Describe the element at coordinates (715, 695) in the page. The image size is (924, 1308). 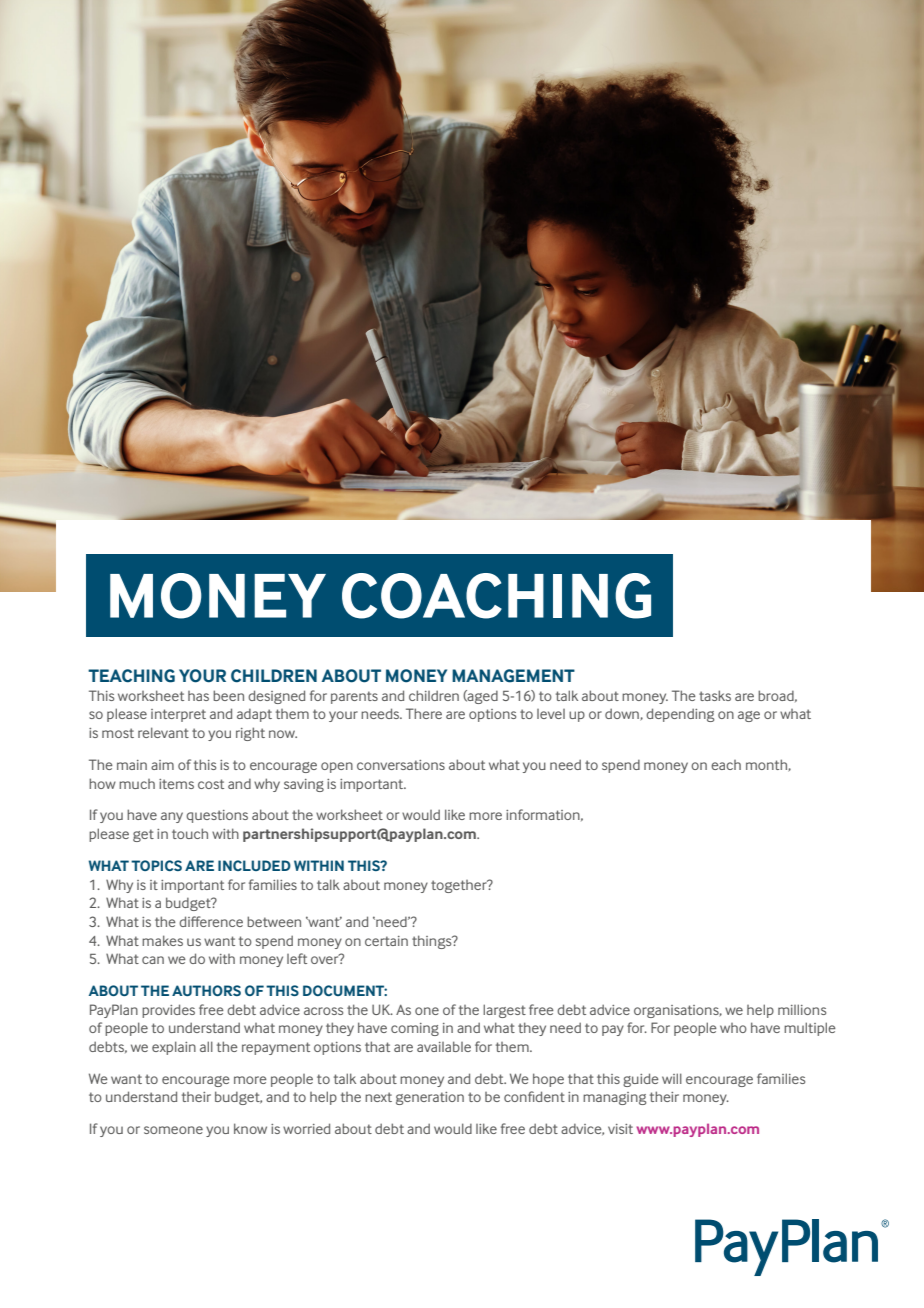
I see `tasks` at that location.
